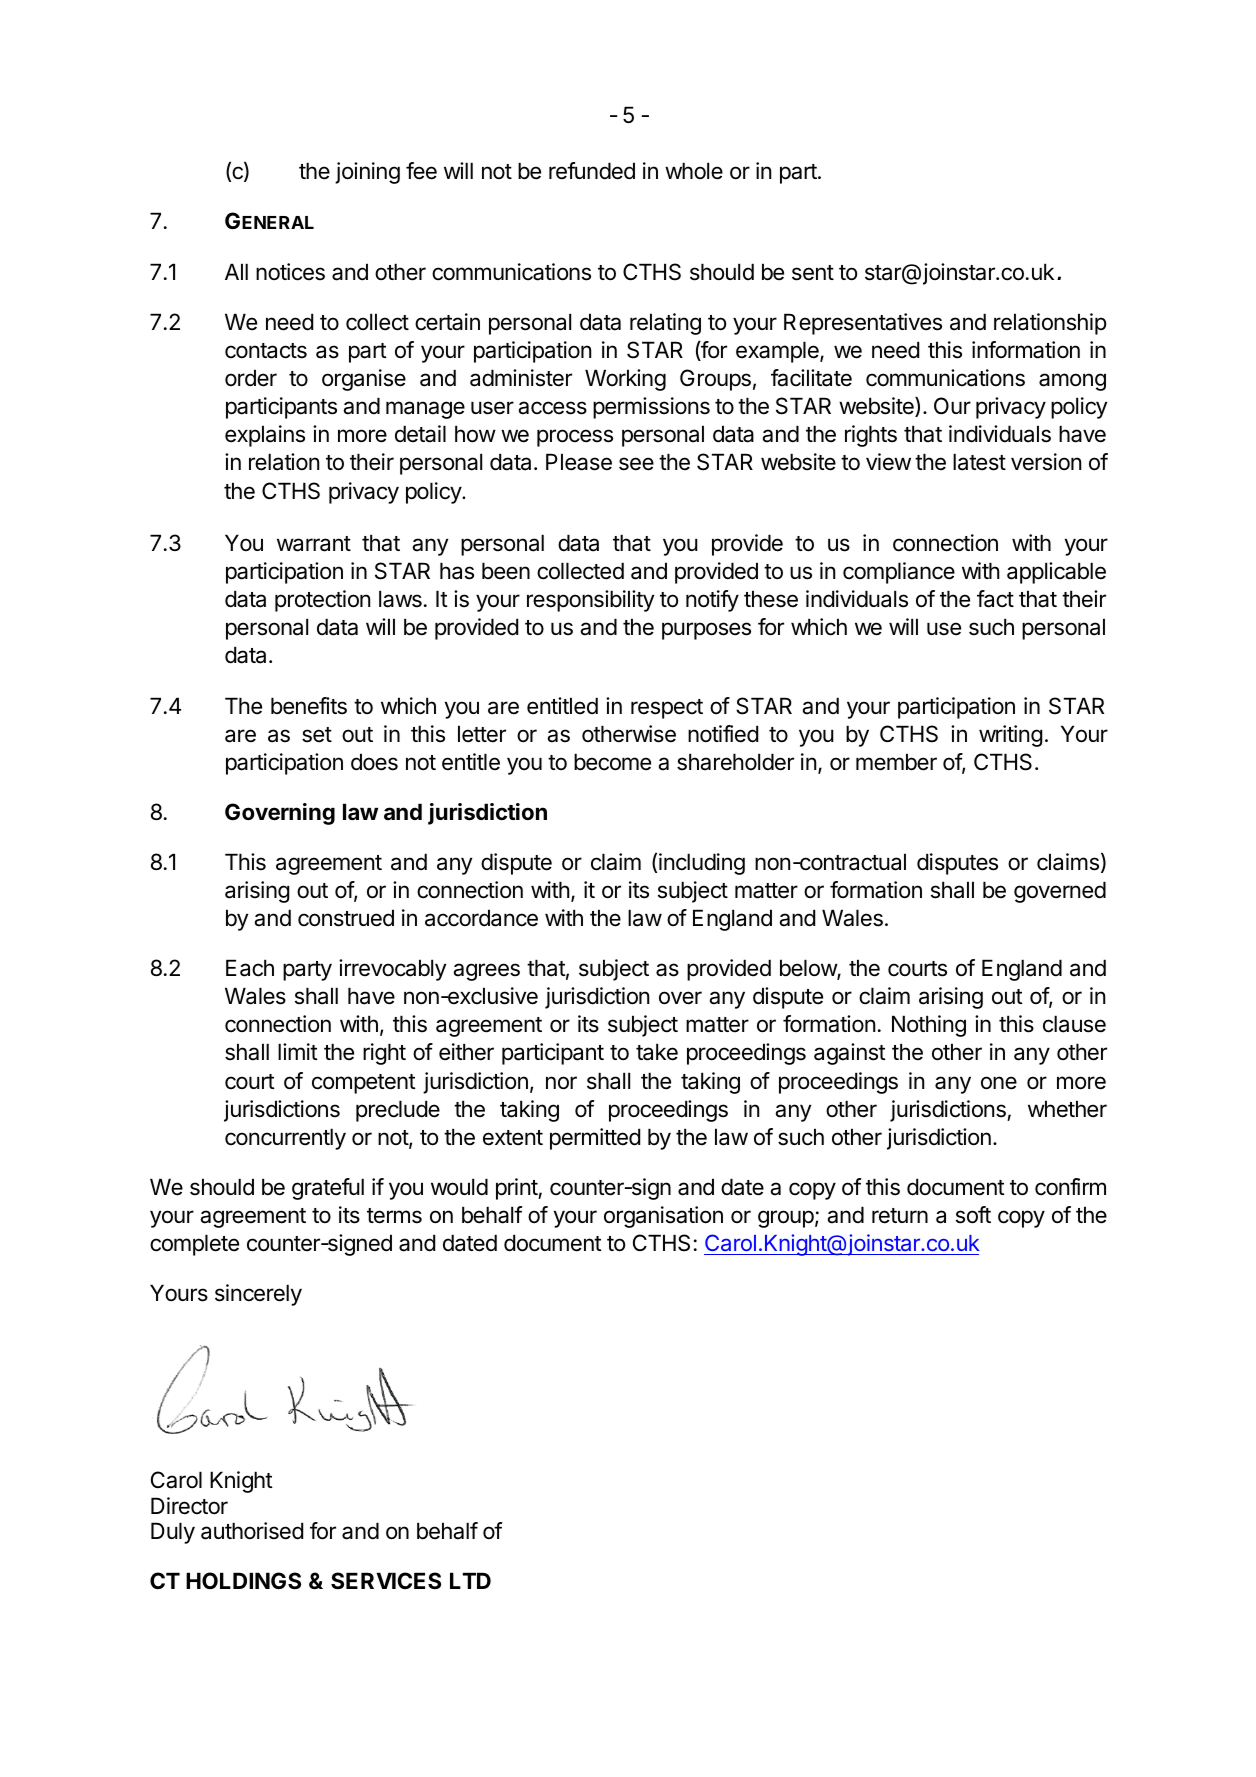 The width and height of the screenshot is (1256, 1777). Describe the element at coordinates (1072, 382) in the screenshot. I see `among` at that location.
